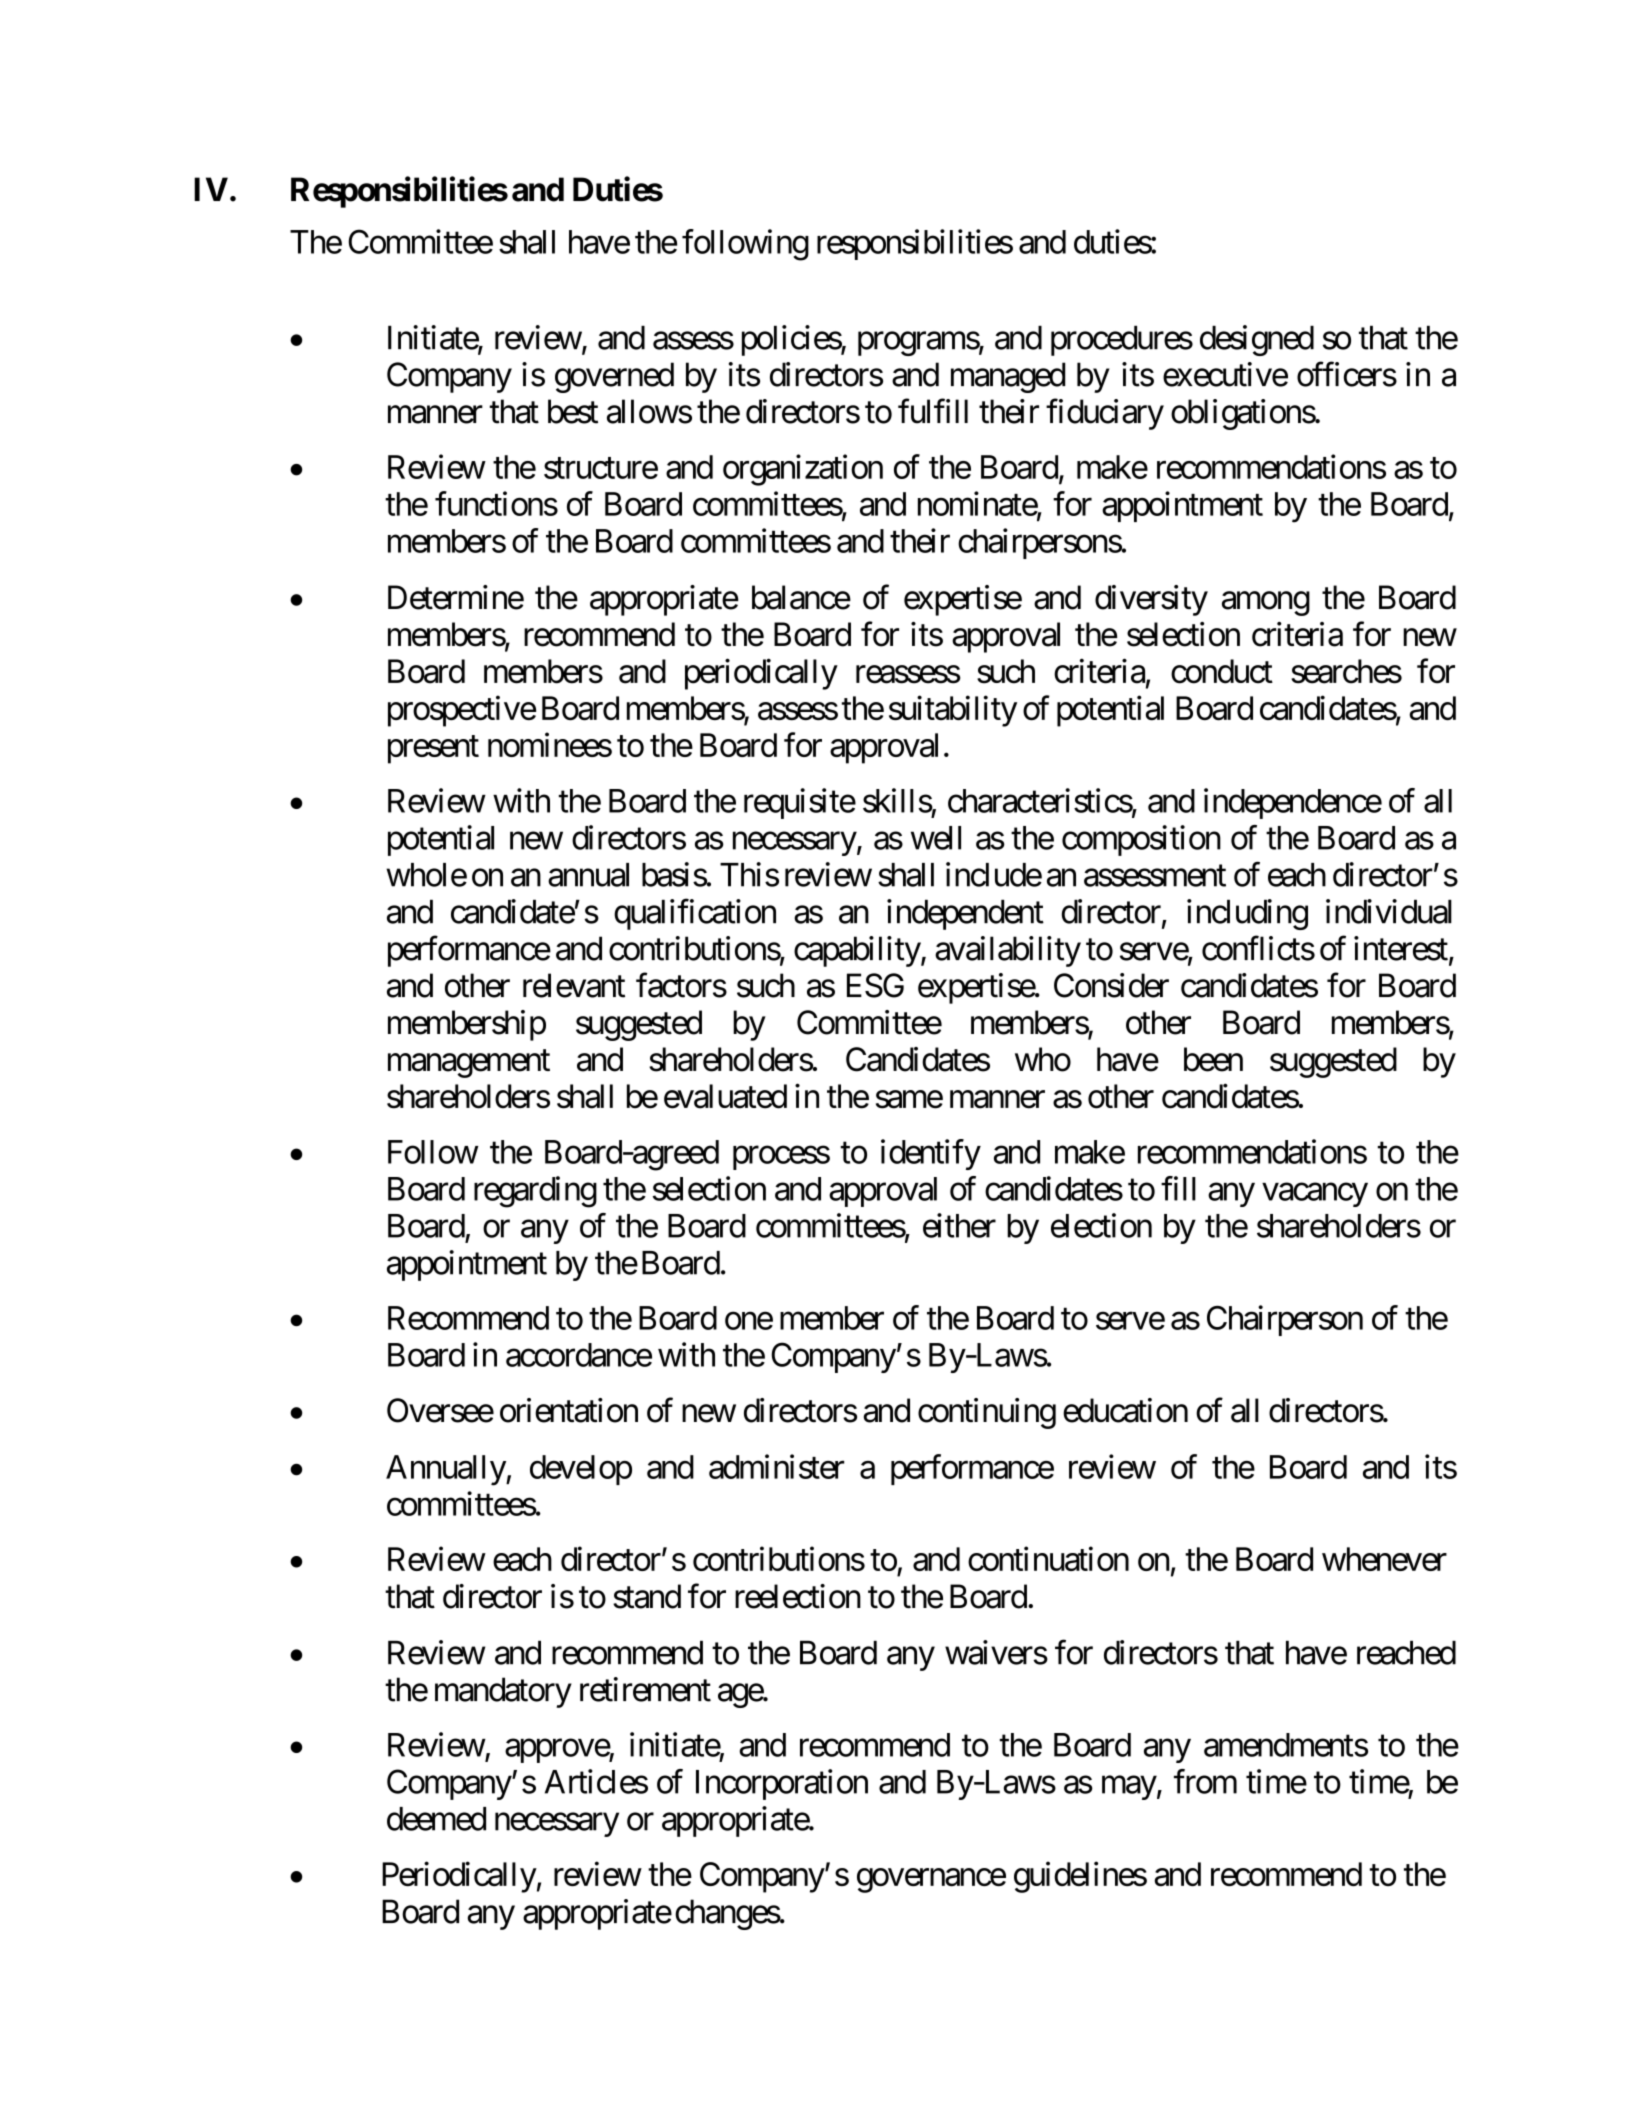 The image size is (1638, 2120). What do you see at coordinates (503, 1692) in the screenshot?
I see `mandatory` at bounding box center [503, 1692].
